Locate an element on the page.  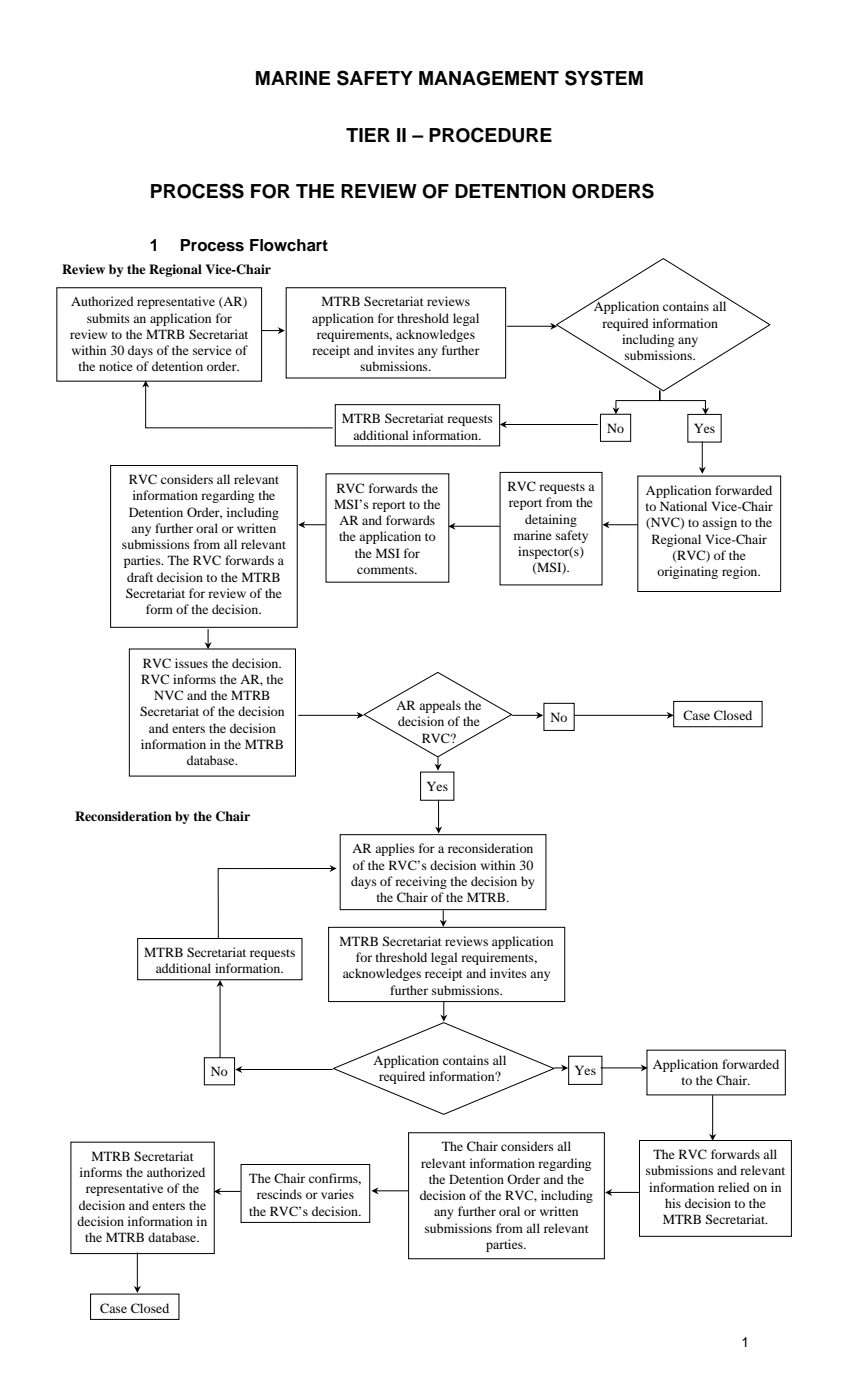
issues is located at coordinates (191, 663).
